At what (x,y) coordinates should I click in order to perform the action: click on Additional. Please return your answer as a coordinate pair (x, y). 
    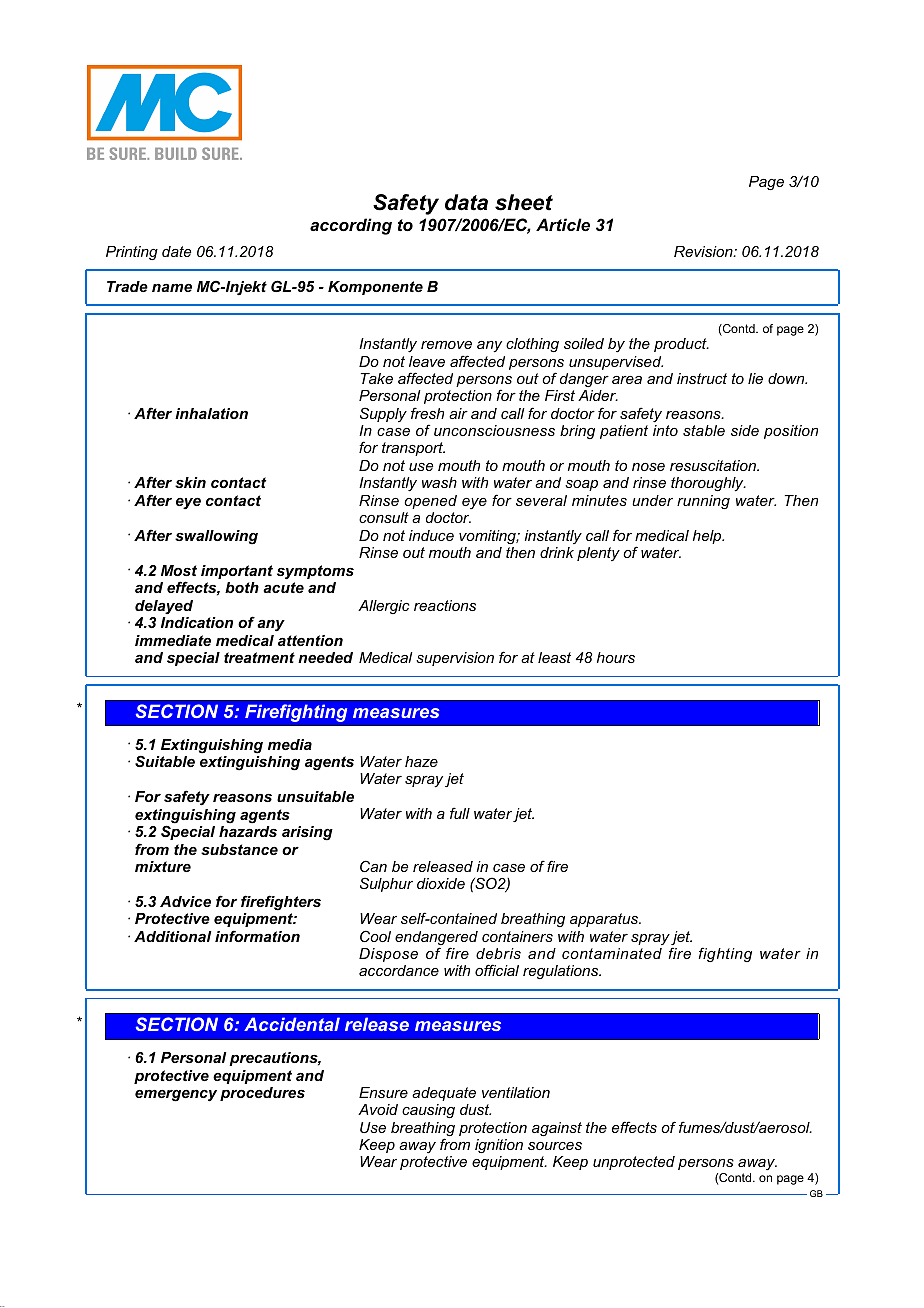
    Looking at the image, I should click on (173, 936).
